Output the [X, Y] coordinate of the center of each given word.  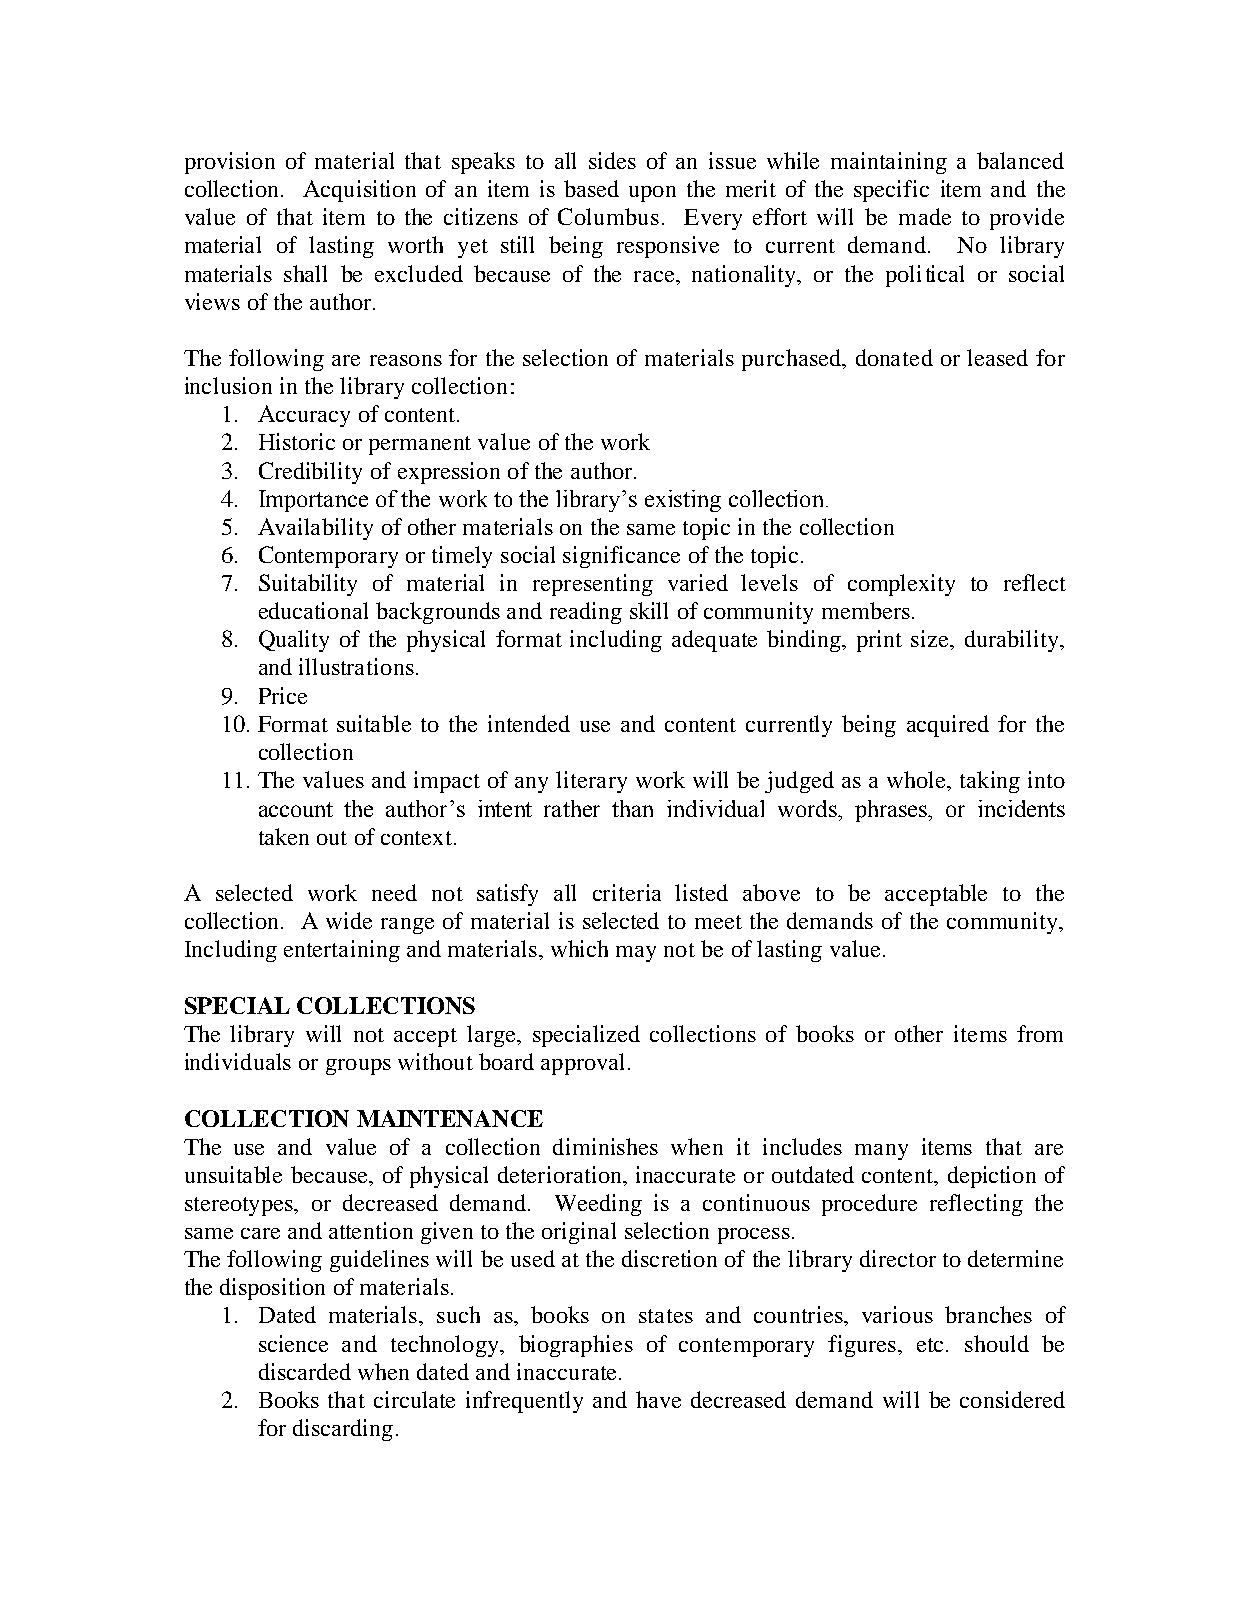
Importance [313, 501]
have [658, 1399]
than [632, 808]
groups [358, 1067]
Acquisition [359, 191]
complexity [901, 585]
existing [683, 501]
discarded [305, 1371]
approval [582, 1064]
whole [917, 779]
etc [930, 1345]
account [296, 809]
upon [652, 194]
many [881, 1152]
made [925, 216]
